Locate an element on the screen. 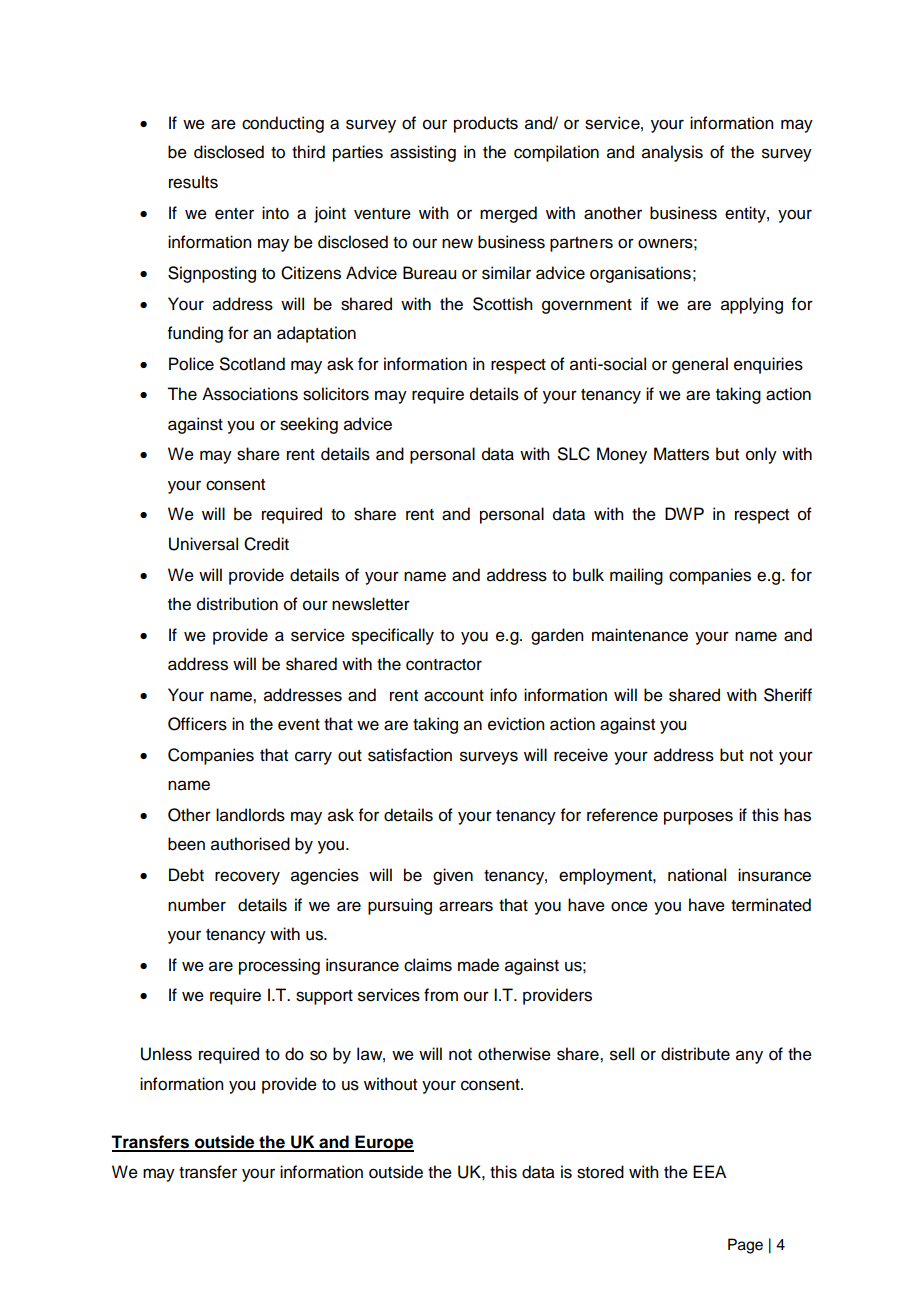 This screenshot has width=924, height=1308. Sheriff is located at coordinates (788, 695).
